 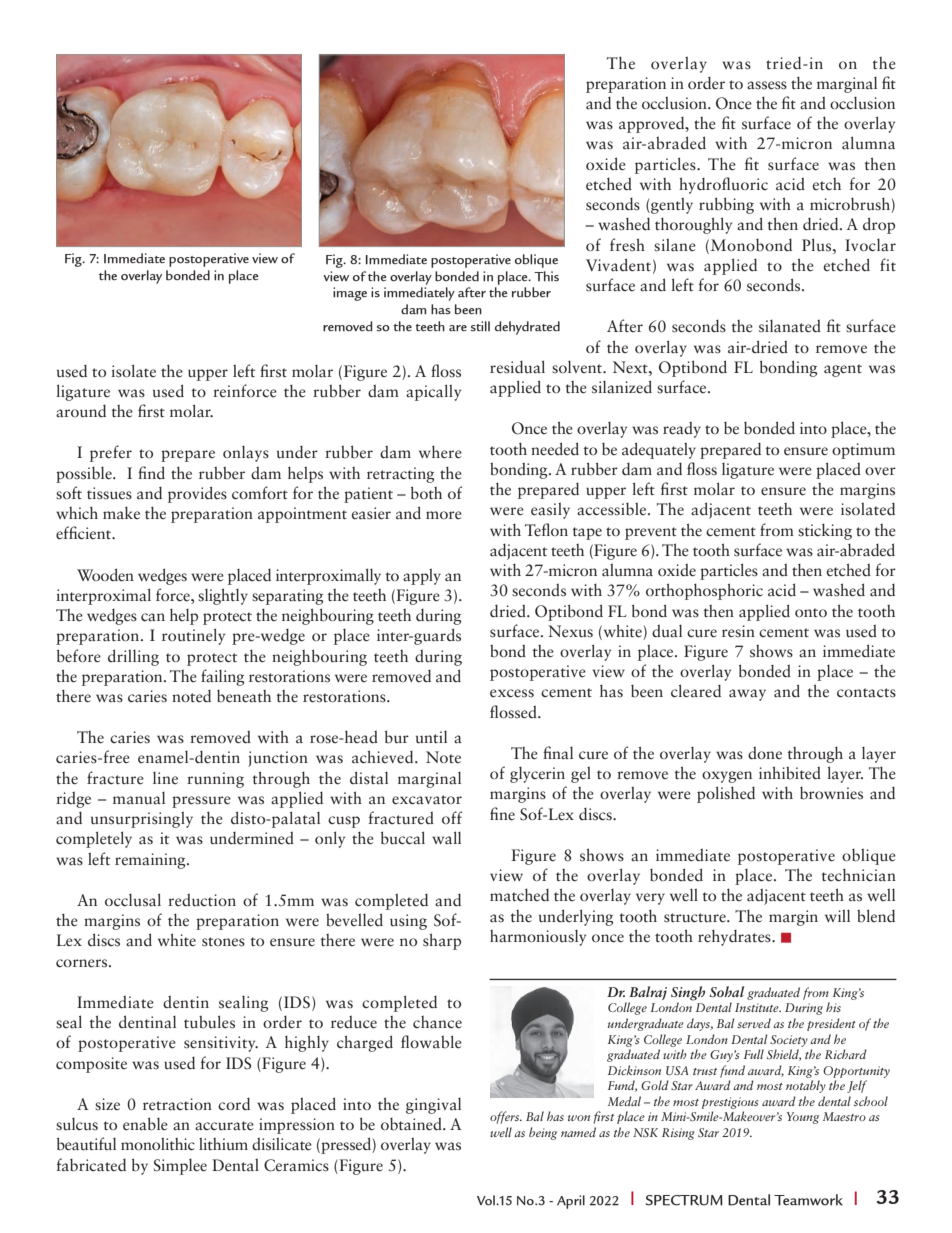 I want to click on occlusal, so click(x=133, y=900).
